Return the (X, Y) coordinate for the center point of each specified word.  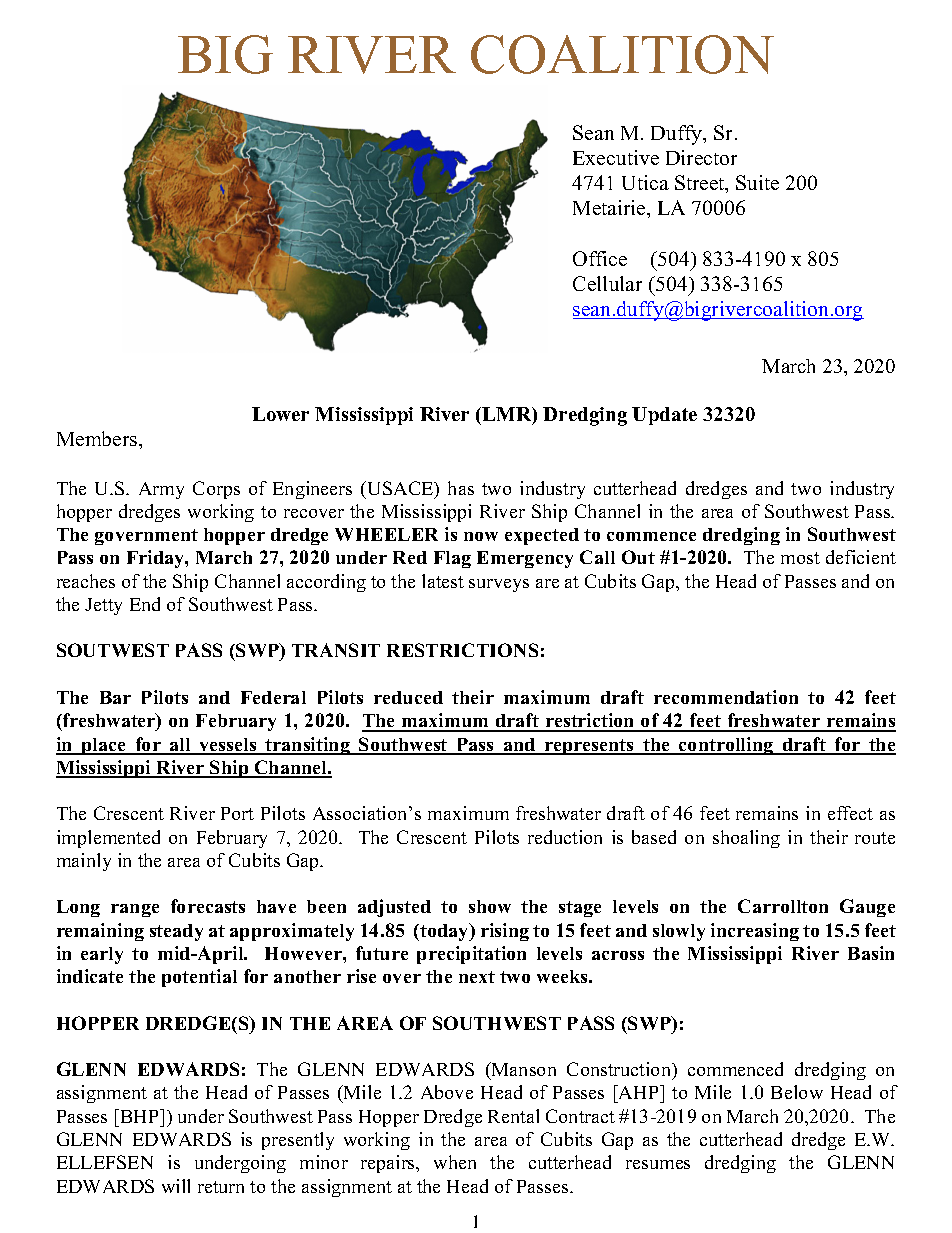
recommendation (726, 697)
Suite (757, 182)
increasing (755, 932)
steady (176, 932)
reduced (408, 697)
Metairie (610, 207)
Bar (115, 697)
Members (98, 438)
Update (664, 416)
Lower (280, 414)
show (490, 906)
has (461, 488)
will (176, 1186)
